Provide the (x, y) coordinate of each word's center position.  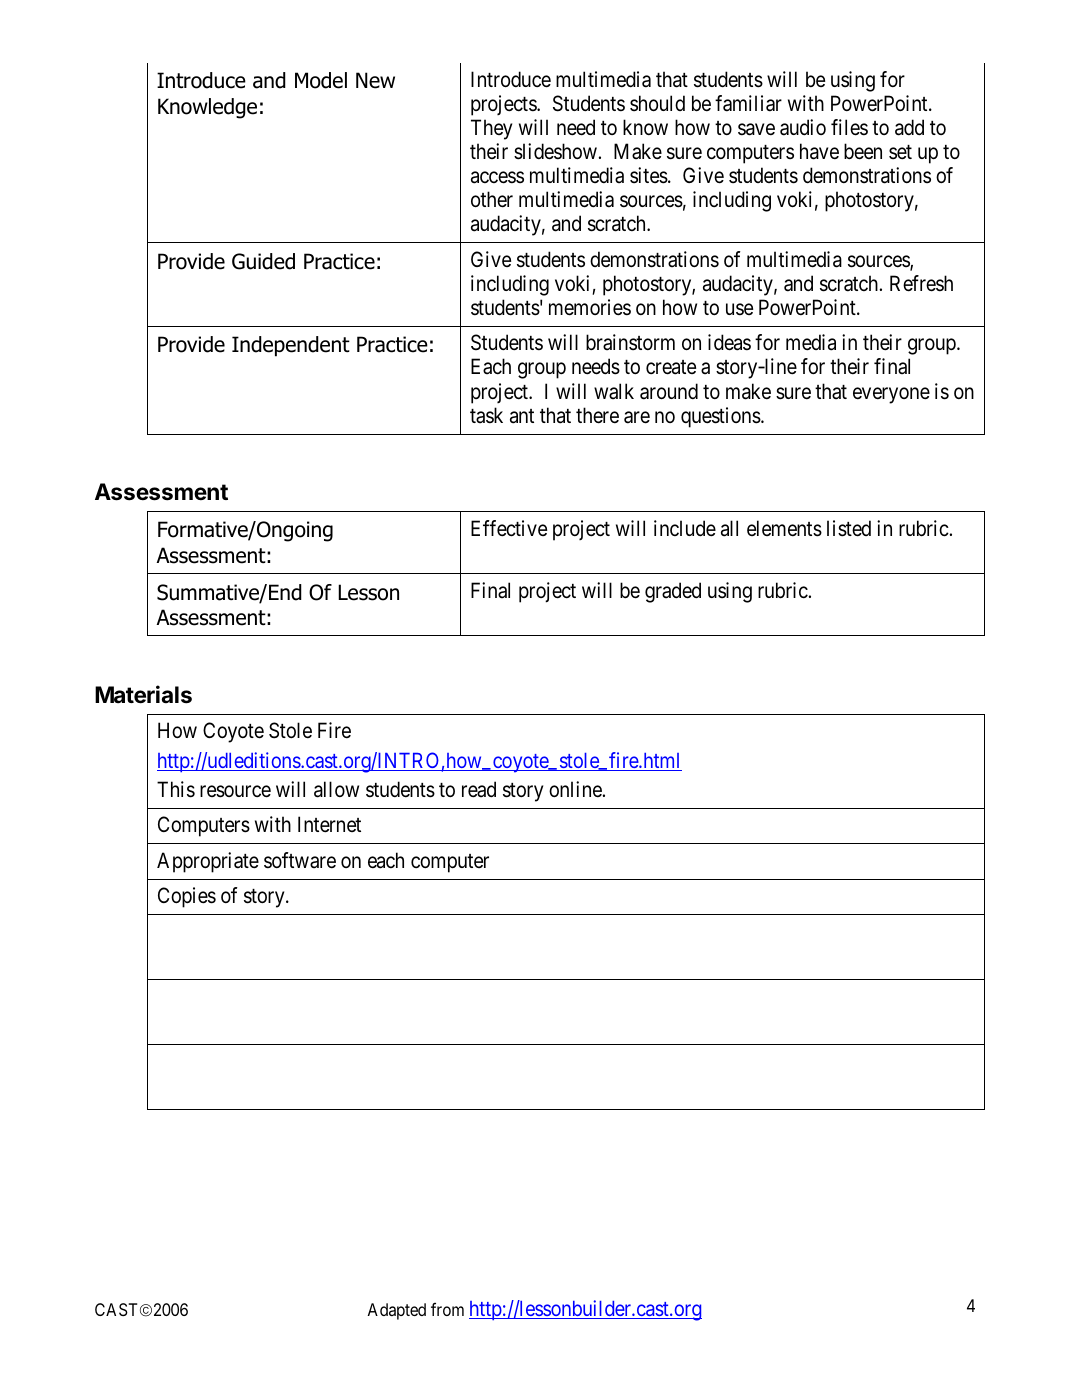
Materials (143, 694)
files (849, 127)
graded (673, 592)
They (491, 129)
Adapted (396, 1311)
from (447, 1309)
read (479, 789)
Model (321, 80)
